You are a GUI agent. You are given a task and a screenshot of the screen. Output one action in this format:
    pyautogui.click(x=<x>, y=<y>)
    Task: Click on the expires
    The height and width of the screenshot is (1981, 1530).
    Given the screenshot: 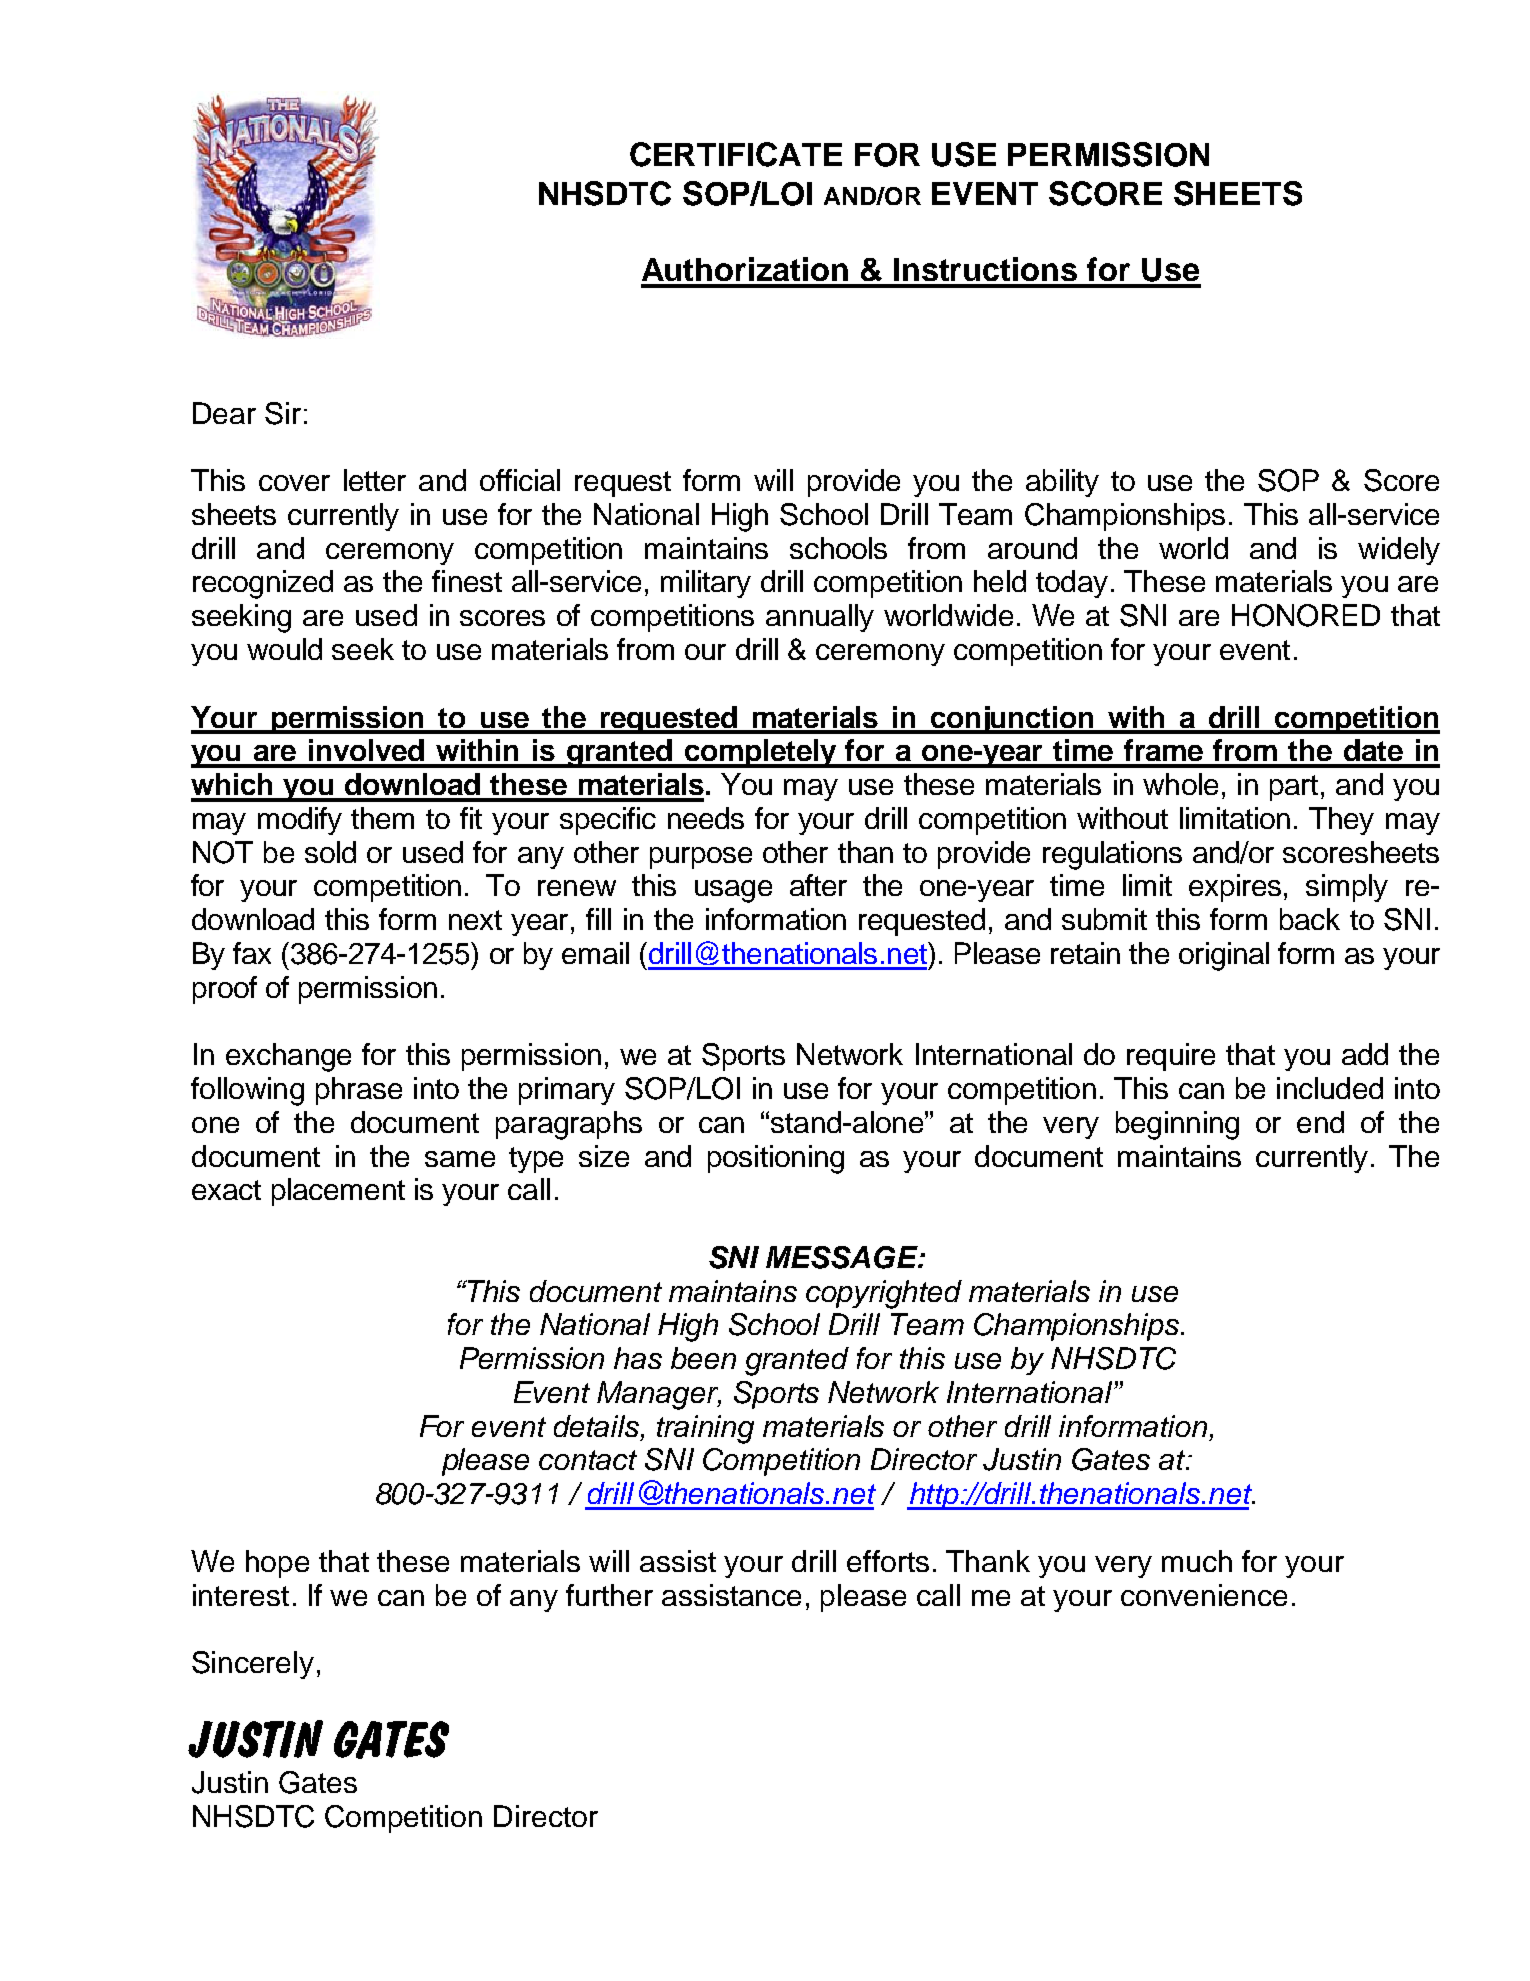 What is the action you would take?
    pyautogui.click(x=1235, y=888)
